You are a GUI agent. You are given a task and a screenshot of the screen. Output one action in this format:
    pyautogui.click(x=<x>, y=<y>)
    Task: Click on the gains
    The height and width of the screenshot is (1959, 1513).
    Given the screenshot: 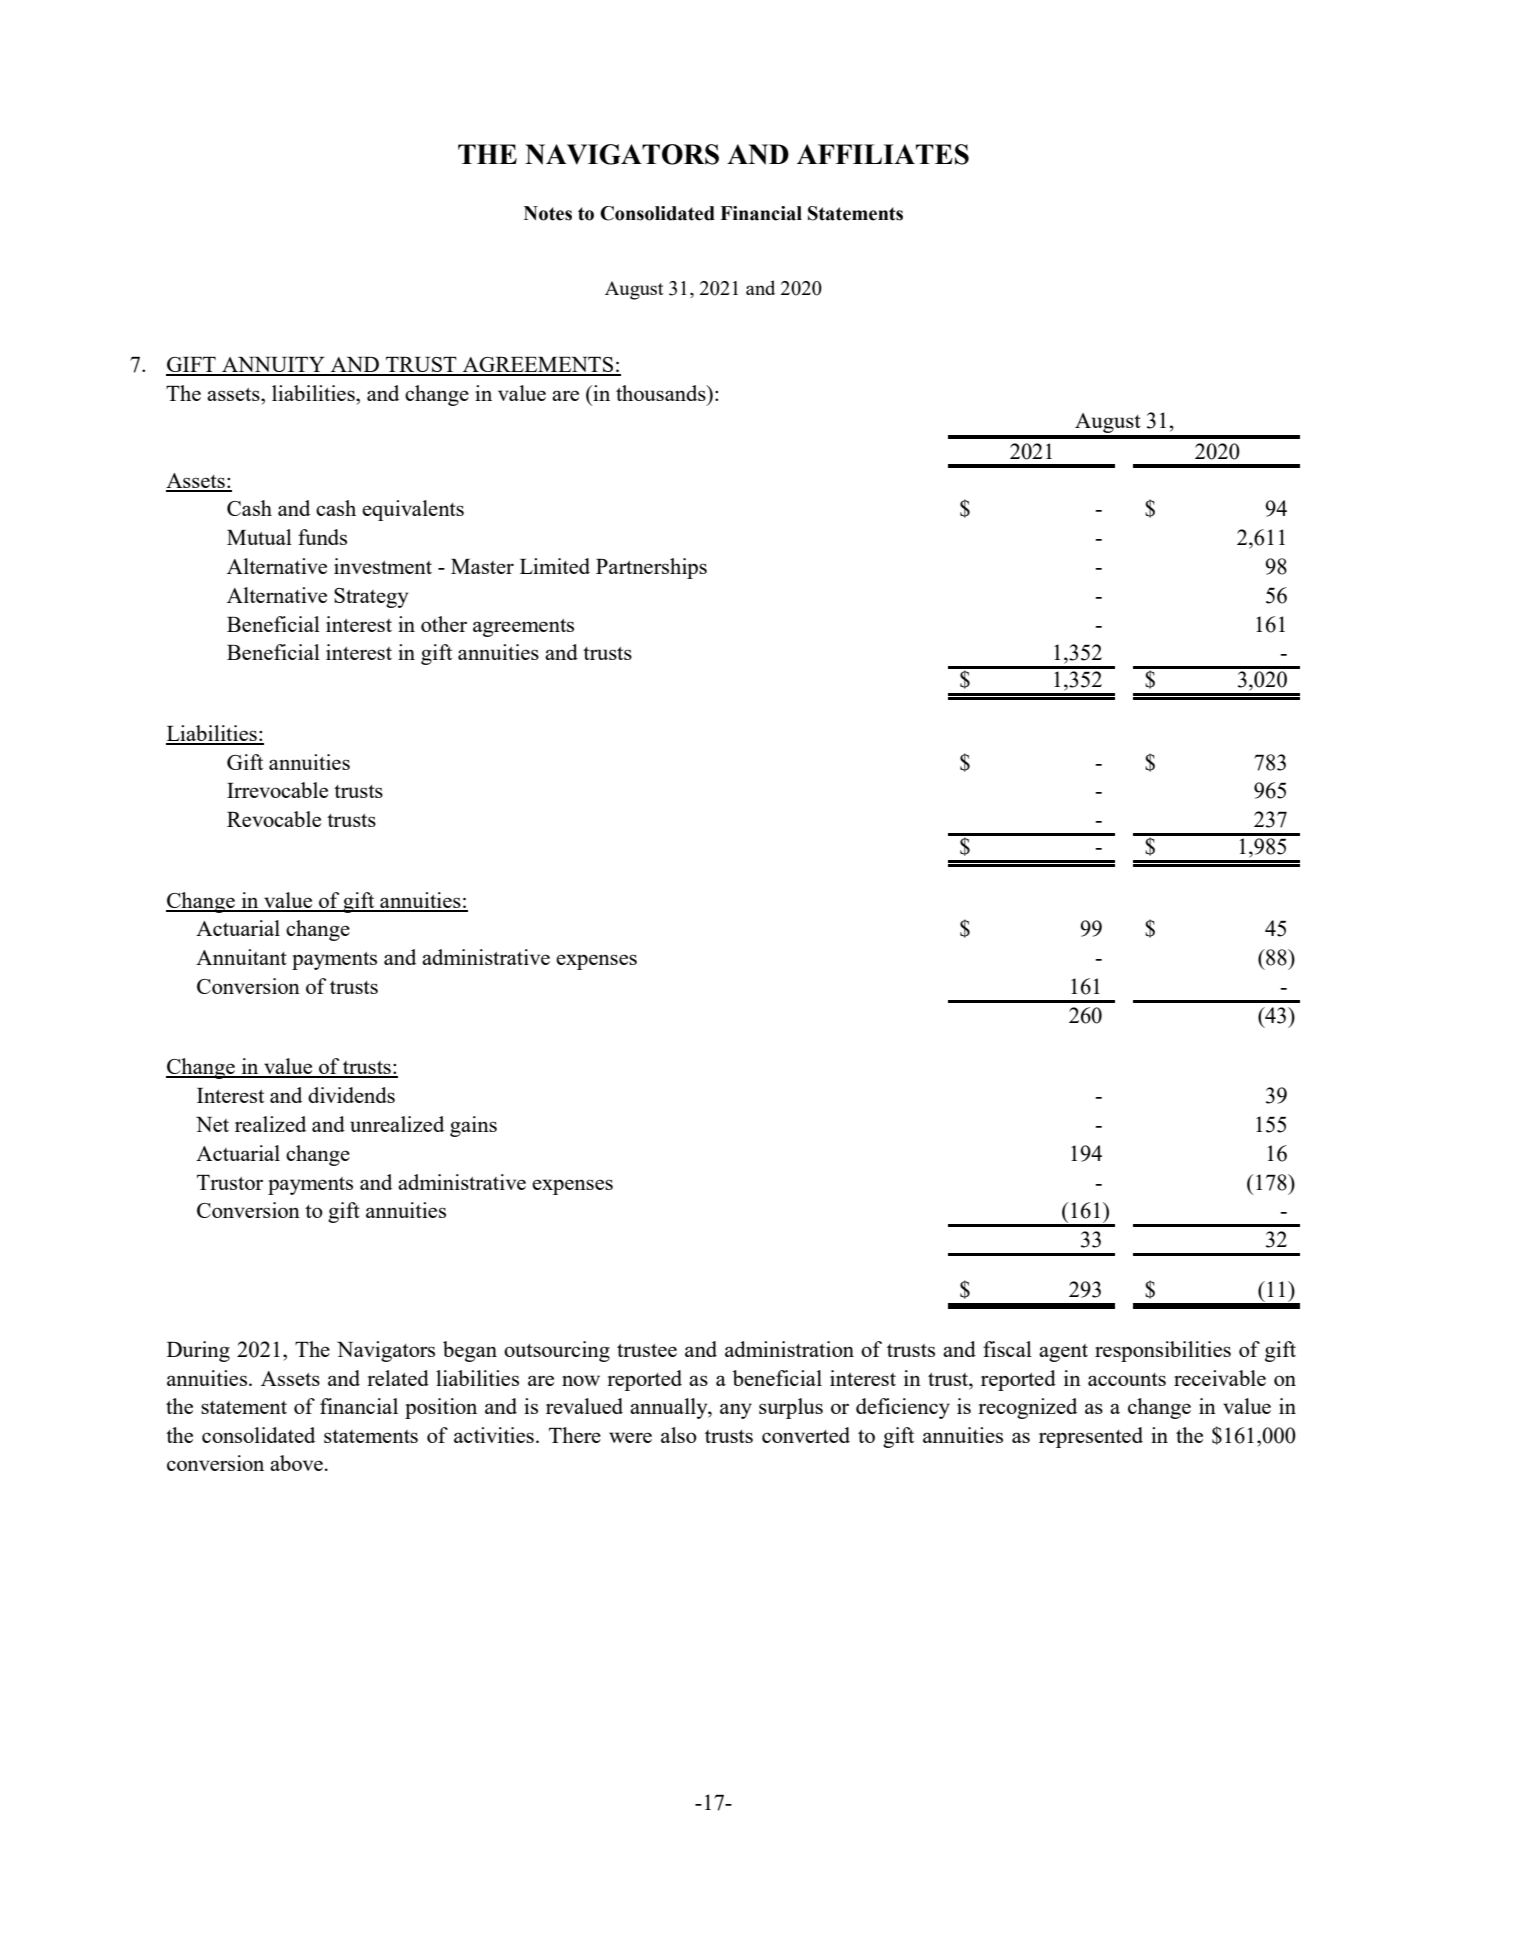 What is the action you would take?
    pyautogui.click(x=473, y=1126)
